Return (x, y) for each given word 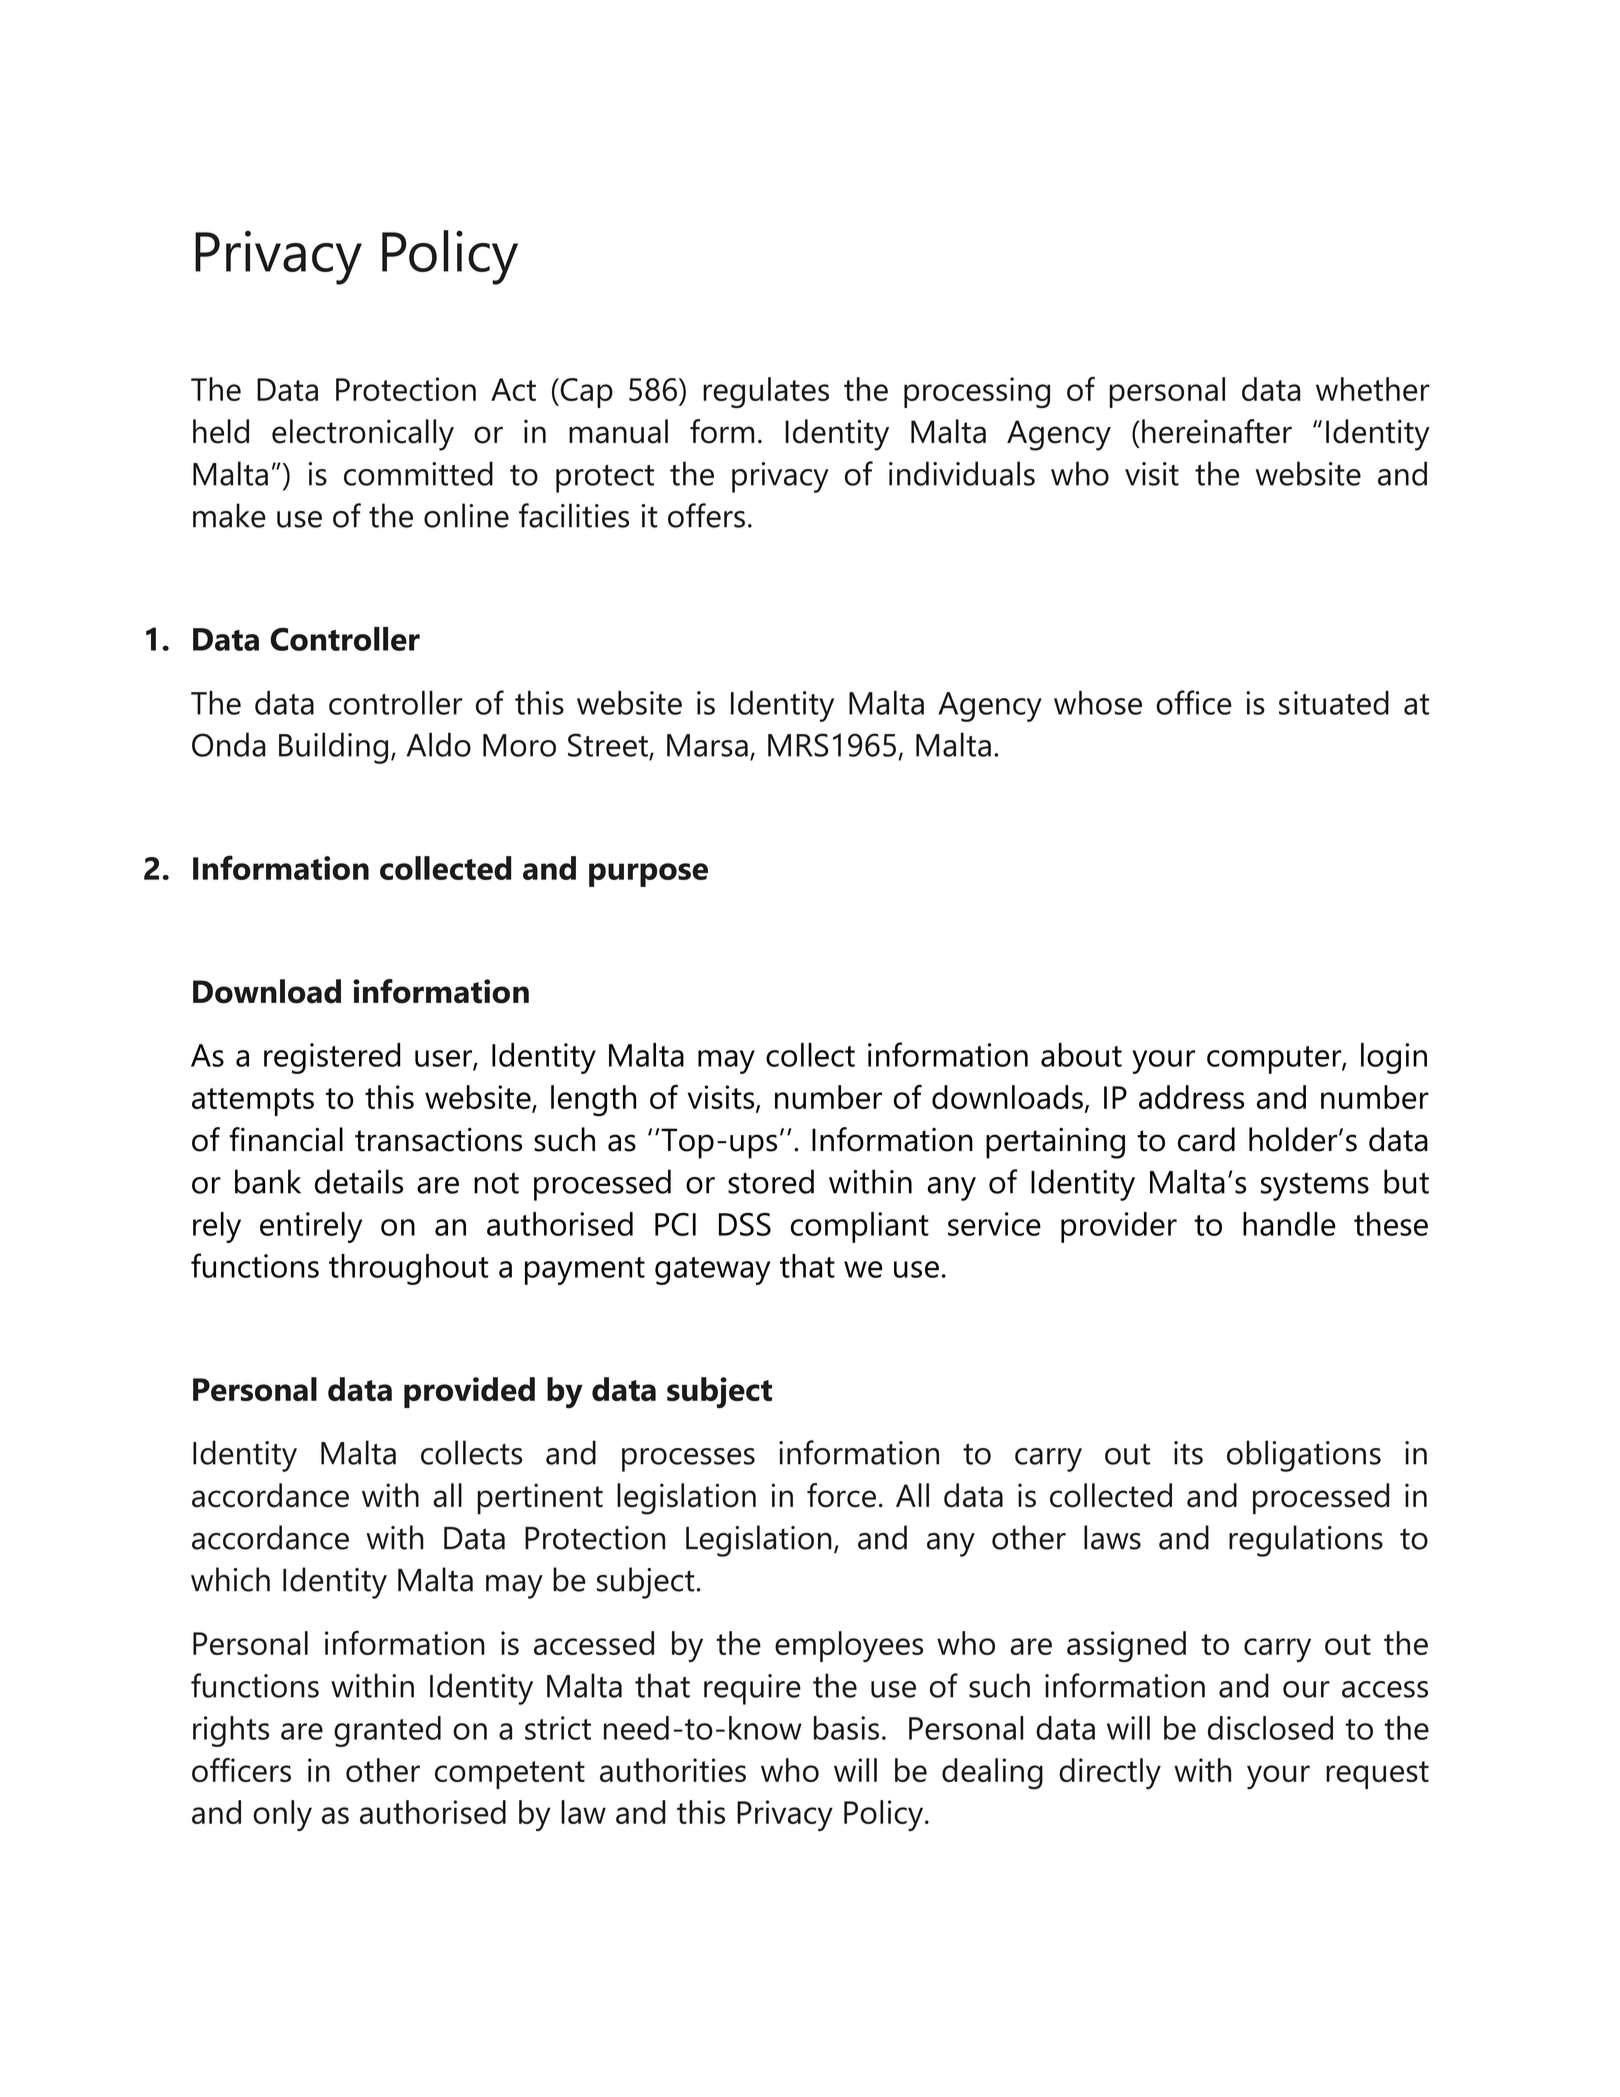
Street (608, 745)
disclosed (1270, 1728)
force (841, 1495)
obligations (1304, 1456)
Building (333, 748)
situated (1334, 703)
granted (387, 1731)
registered (332, 1058)
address (1191, 1097)
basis (846, 1728)
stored (771, 1181)
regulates (766, 392)
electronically (363, 435)
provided (469, 1392)
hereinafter (1217, 431)
